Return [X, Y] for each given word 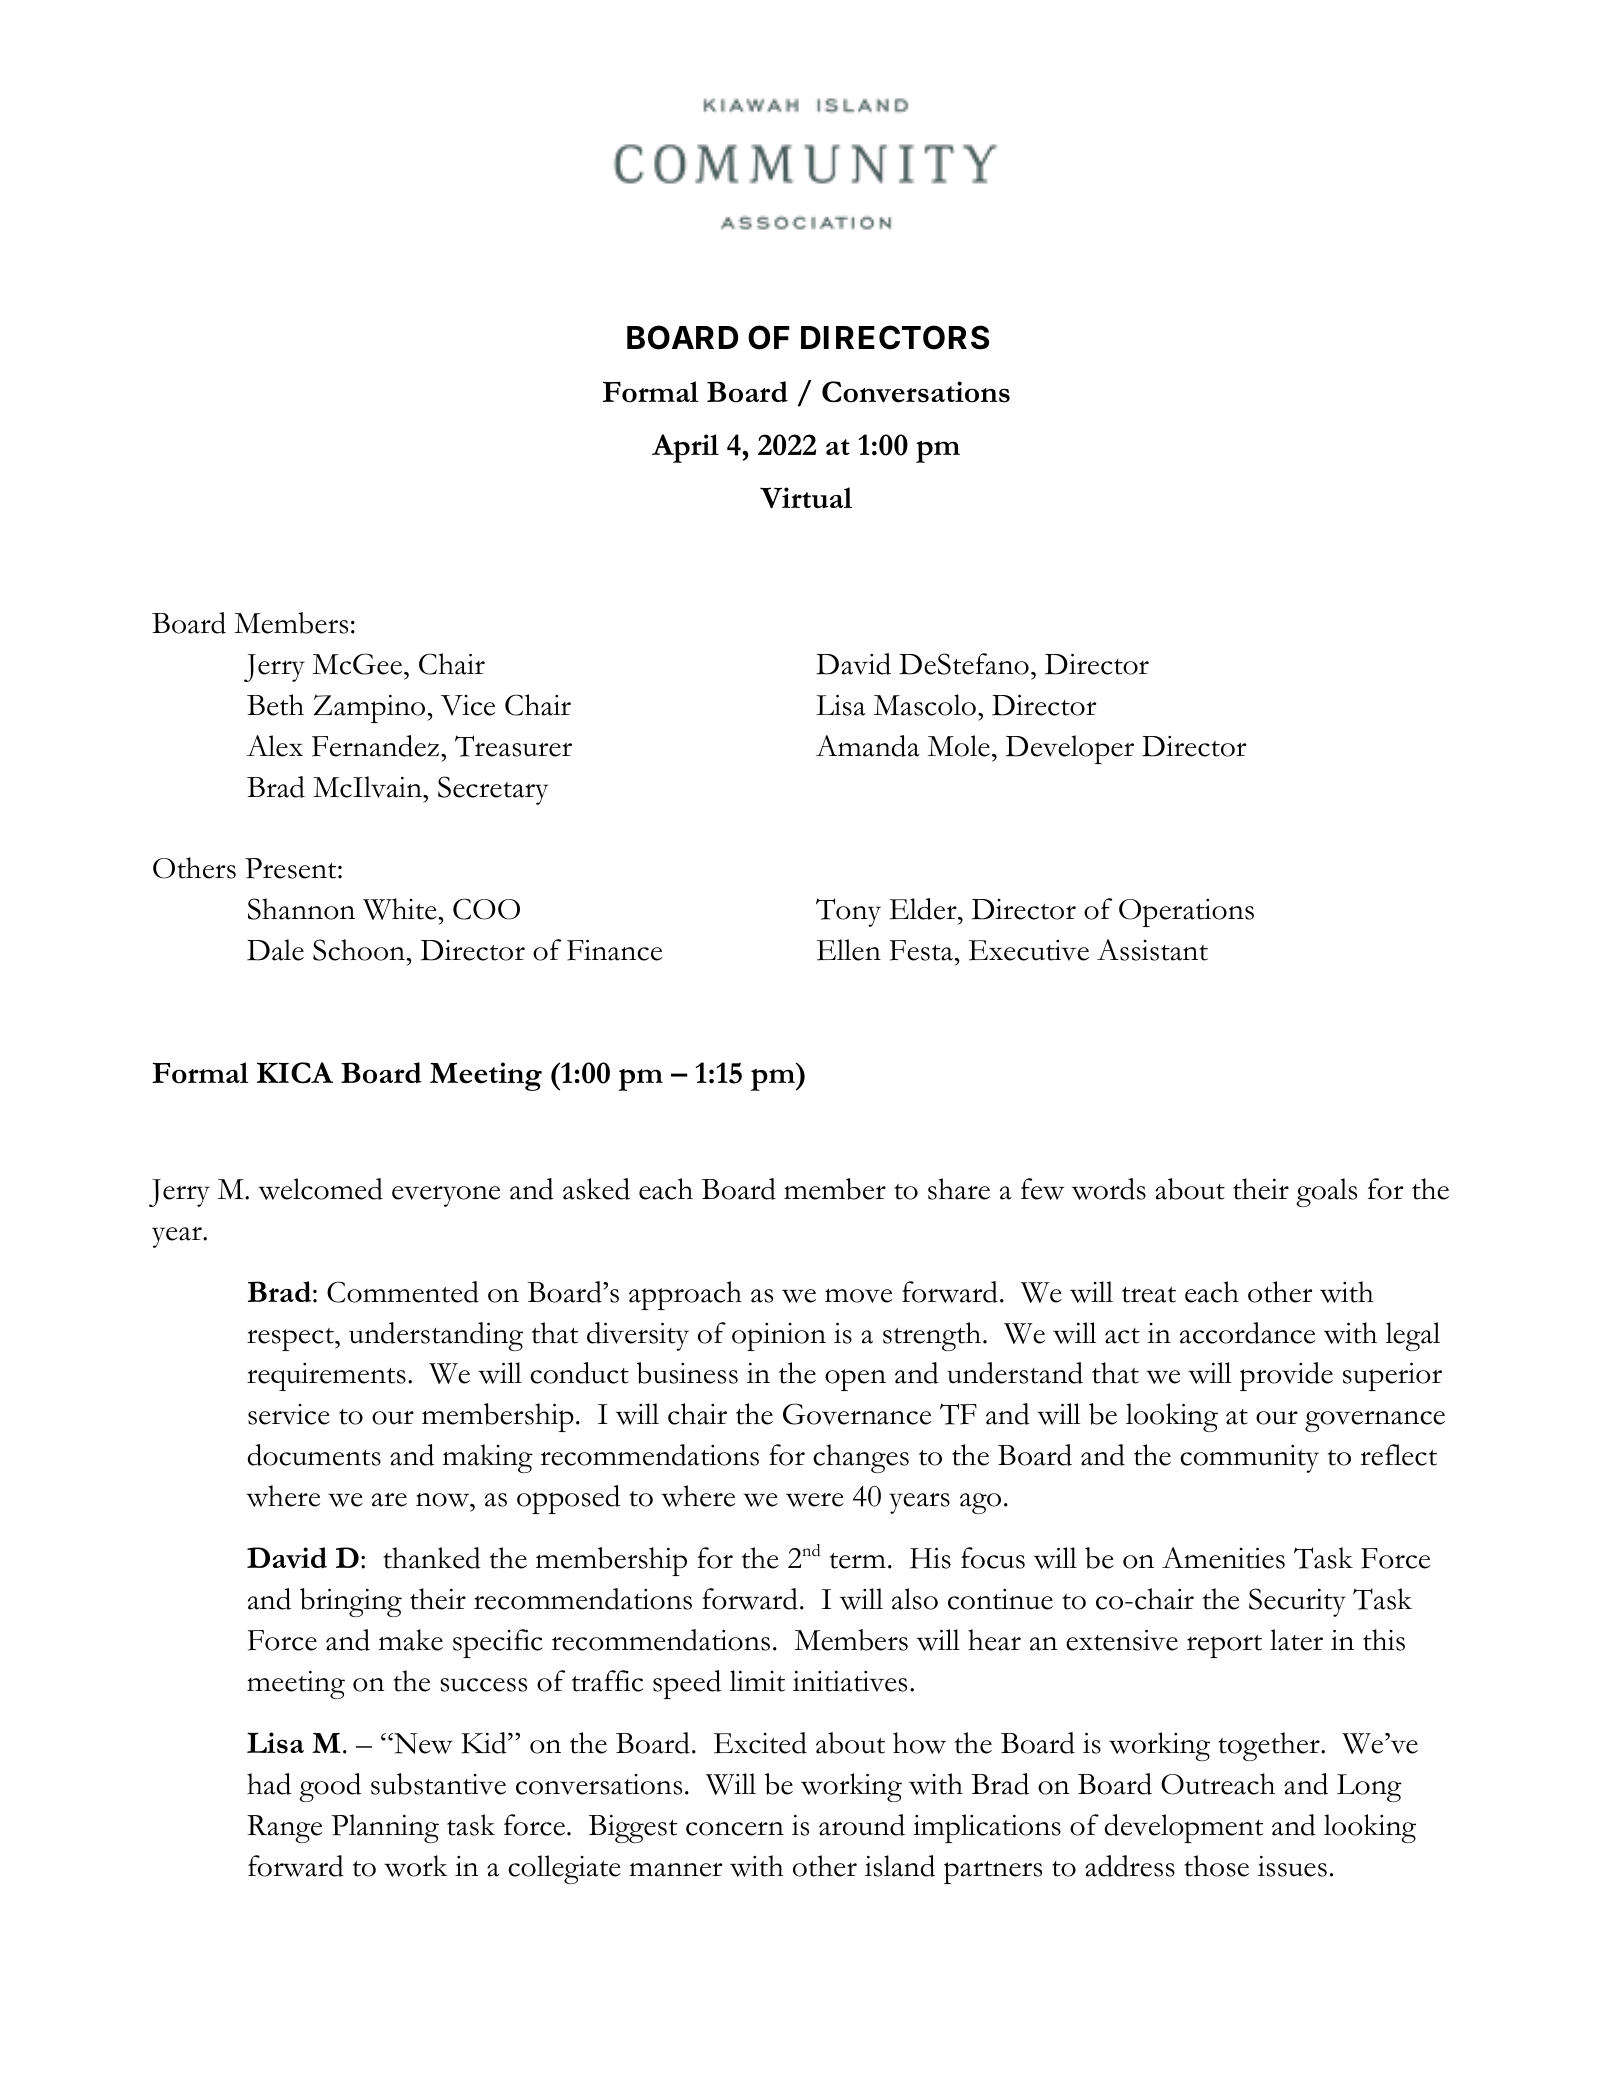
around [862, 1825]
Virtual [806, 498]
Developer [1070, 749]
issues [1292, 1866]
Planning [385, 1828]
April [685, 448]
